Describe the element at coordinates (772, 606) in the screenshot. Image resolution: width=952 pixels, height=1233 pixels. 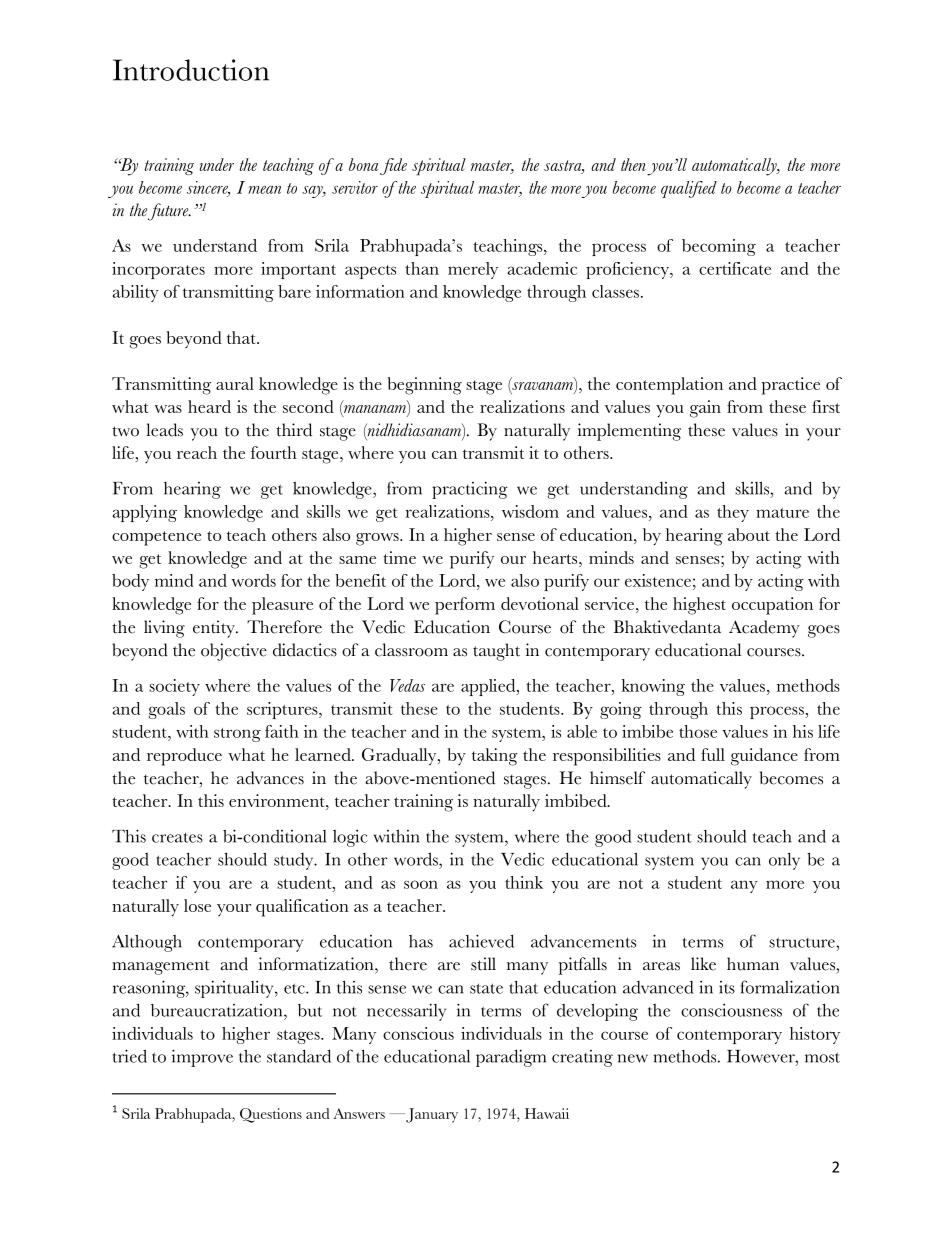
I see `occupation` at that location.
